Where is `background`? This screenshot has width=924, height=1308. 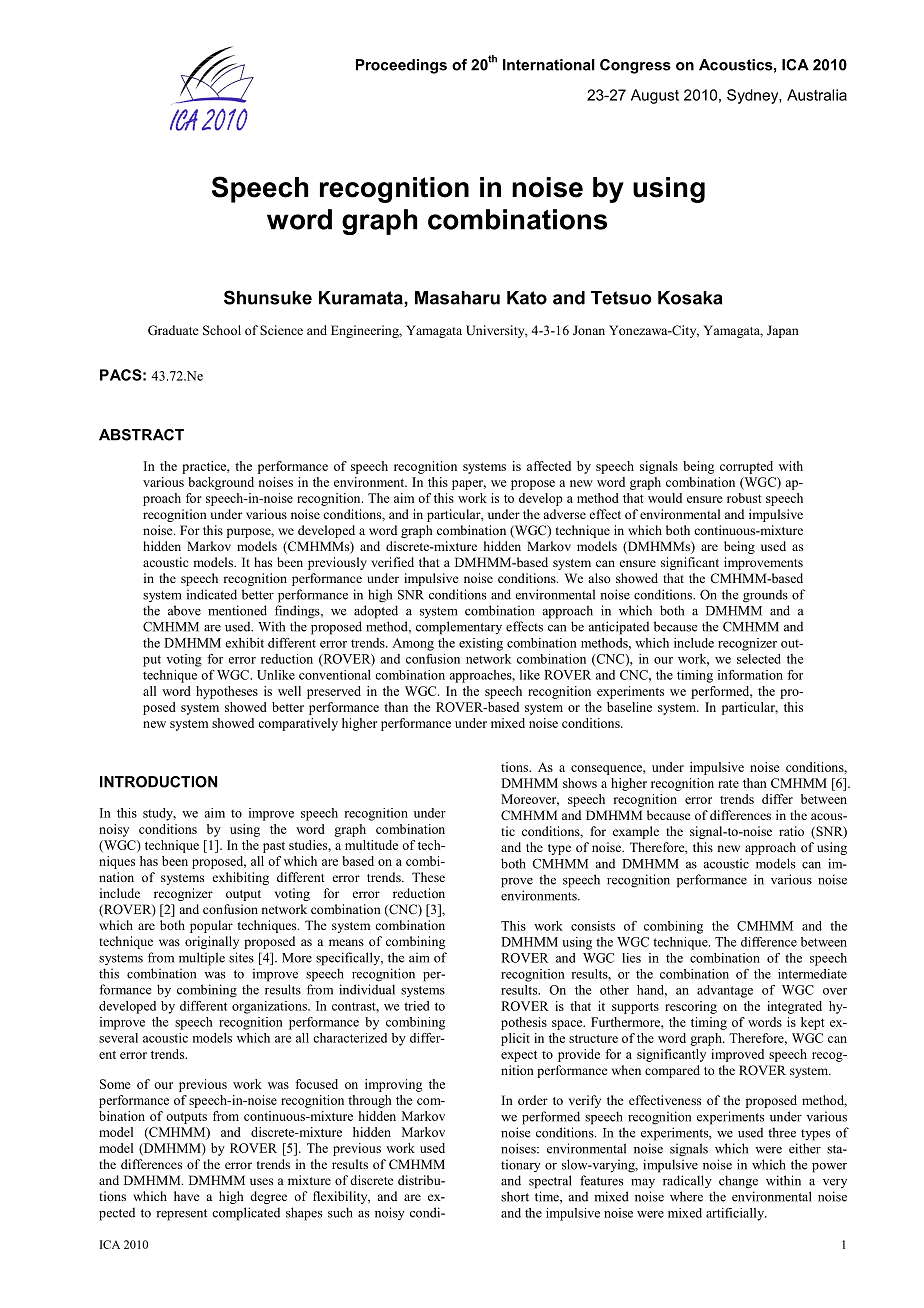
background is located at coordinates (221, 483).
